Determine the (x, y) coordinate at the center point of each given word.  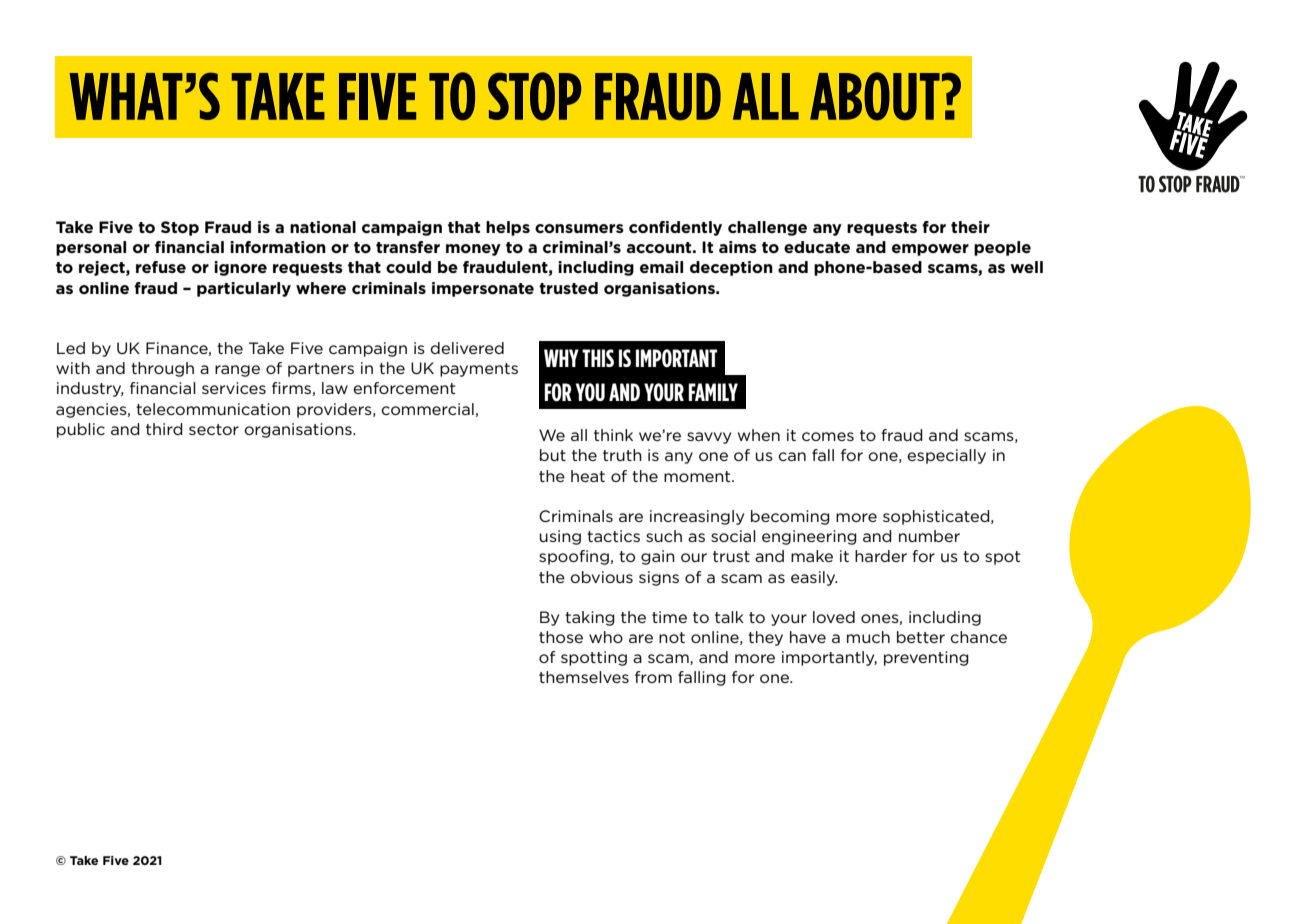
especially (946, 456)
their (970, 227)
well (1026, 267)
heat (588, 476)
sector (214, 429)
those (561, 637)
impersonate (483, 289)
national (323, 227)
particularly (244, 289)
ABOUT (875, 96)
